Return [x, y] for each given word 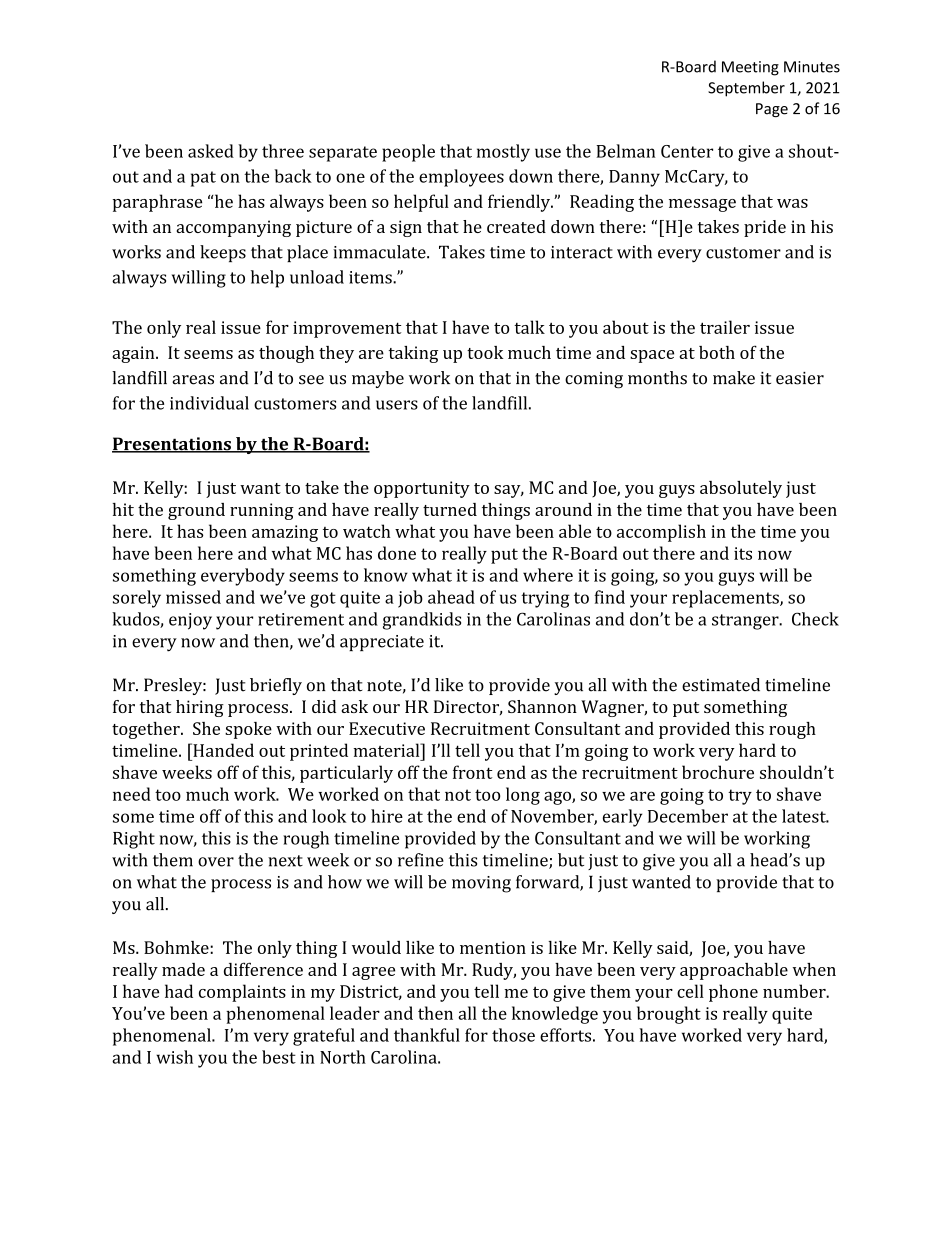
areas [193, 380]
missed [193, 597]
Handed [222, 750]
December [688, 816]
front [473, 772]
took [485, 352]
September [746, 89]
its [743, 553]
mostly [503, 153]
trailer [725, 327]
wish [174, 1057]
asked [211, 151]
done [397, 553]
